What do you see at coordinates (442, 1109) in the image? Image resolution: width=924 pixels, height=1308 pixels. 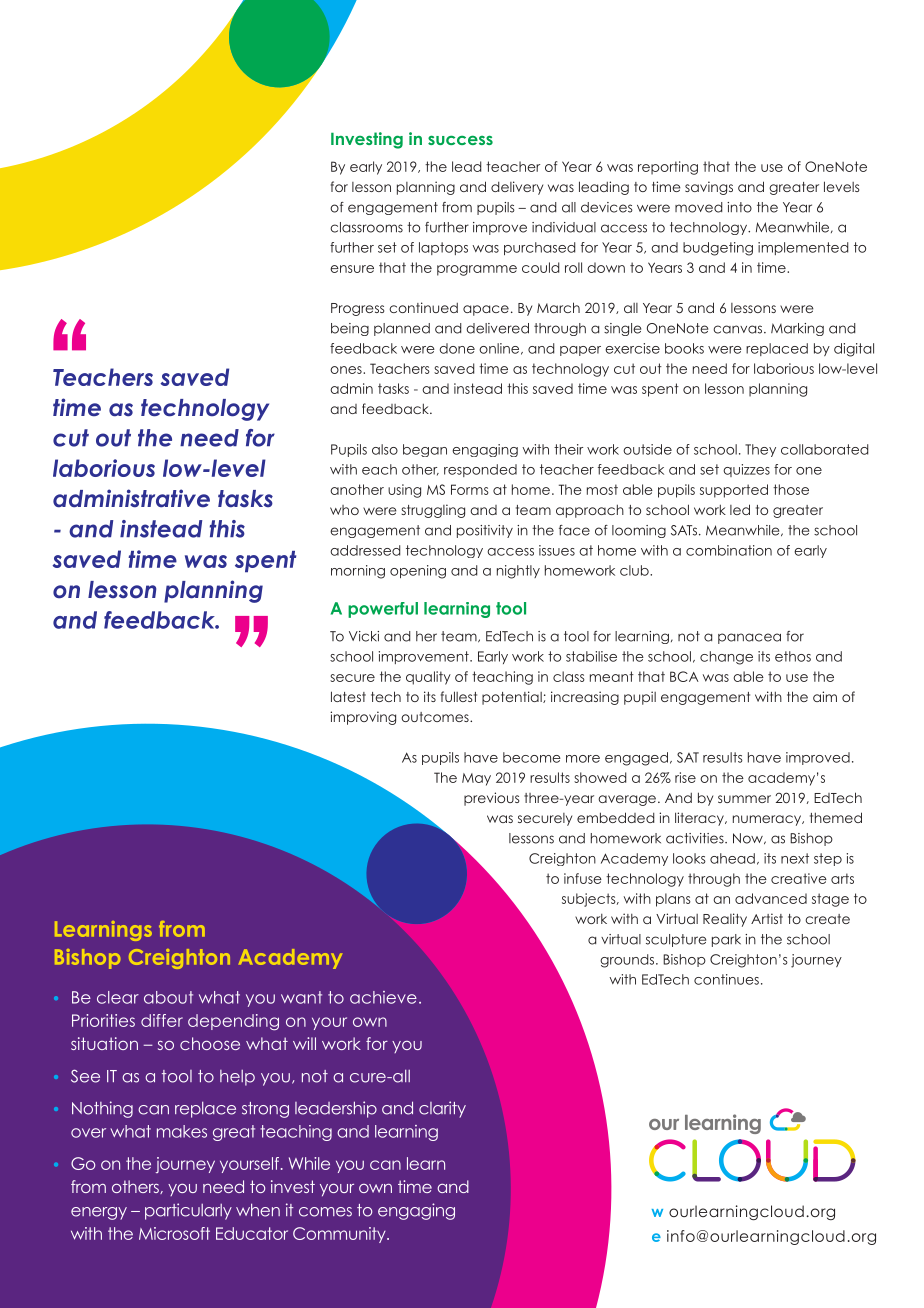 I see `clarity` at bounding box center [442, 1109].
